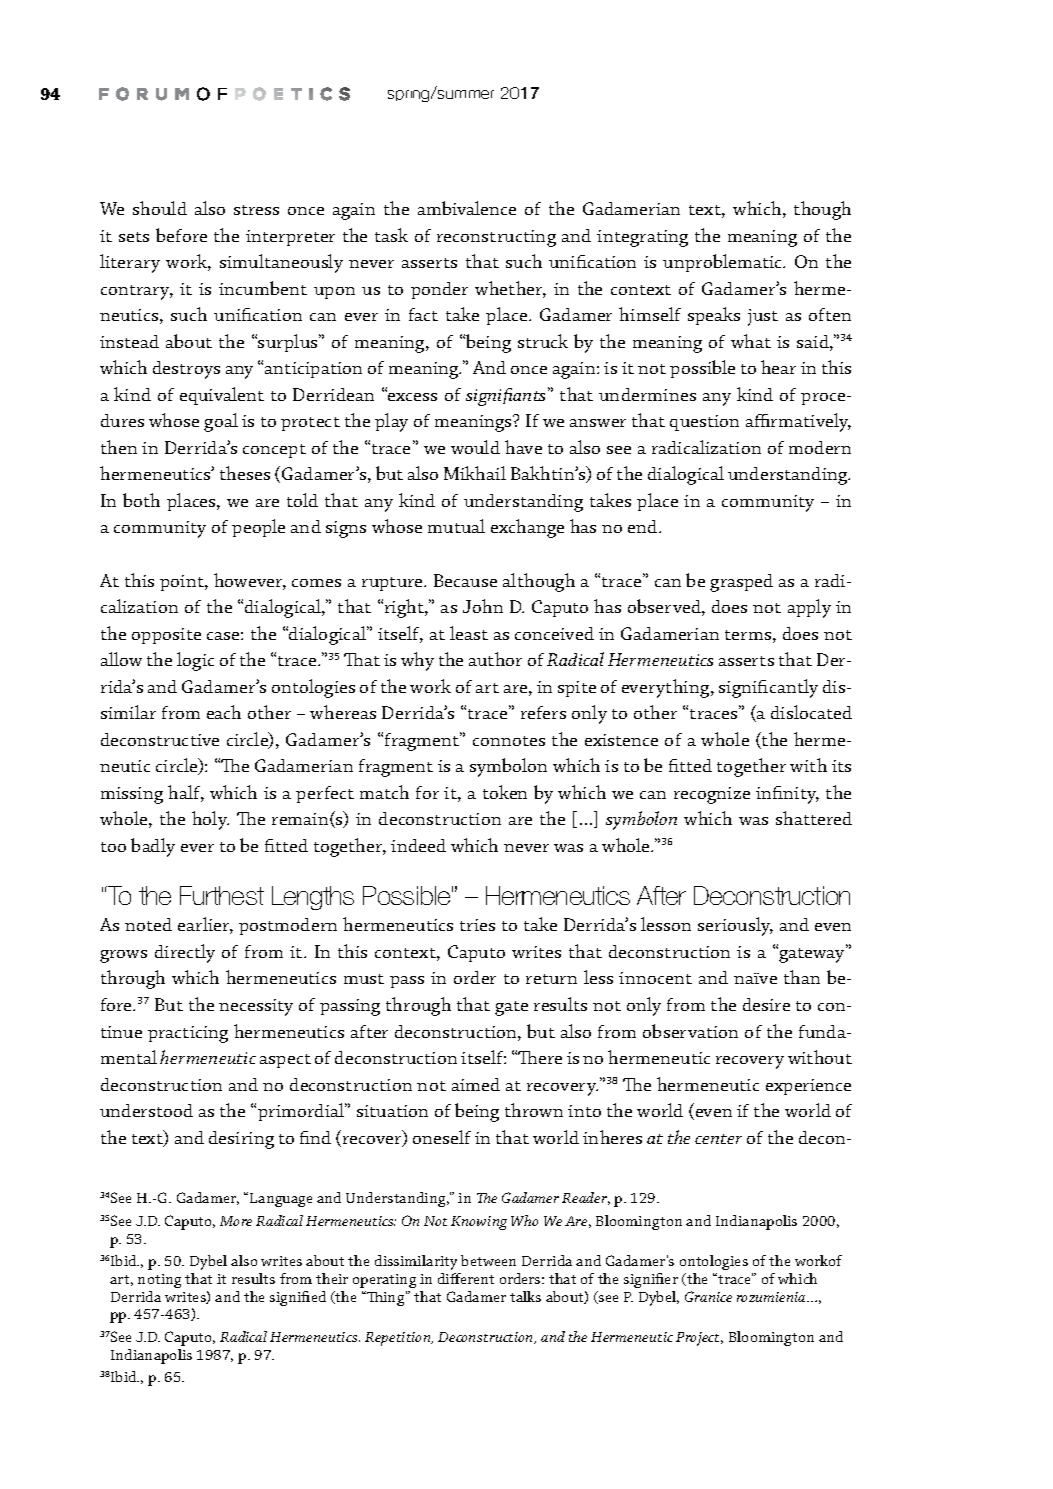 The image size is (1053, 1489). Describe the element at coordinates (712, 795) in the screenshot. I see `recognize` at that location.
